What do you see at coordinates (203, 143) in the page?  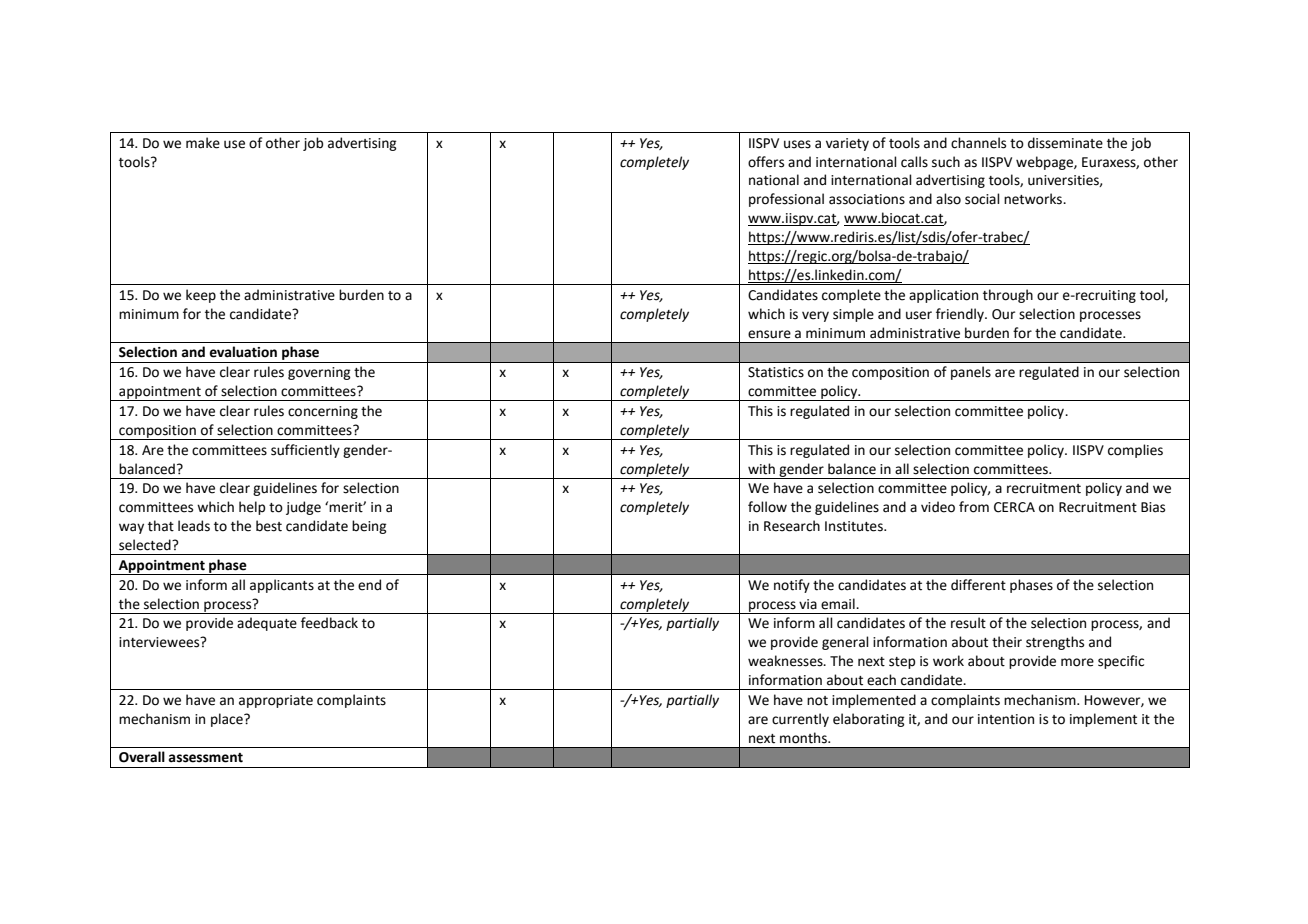 I see `make` at bounding box center [203, 143].
